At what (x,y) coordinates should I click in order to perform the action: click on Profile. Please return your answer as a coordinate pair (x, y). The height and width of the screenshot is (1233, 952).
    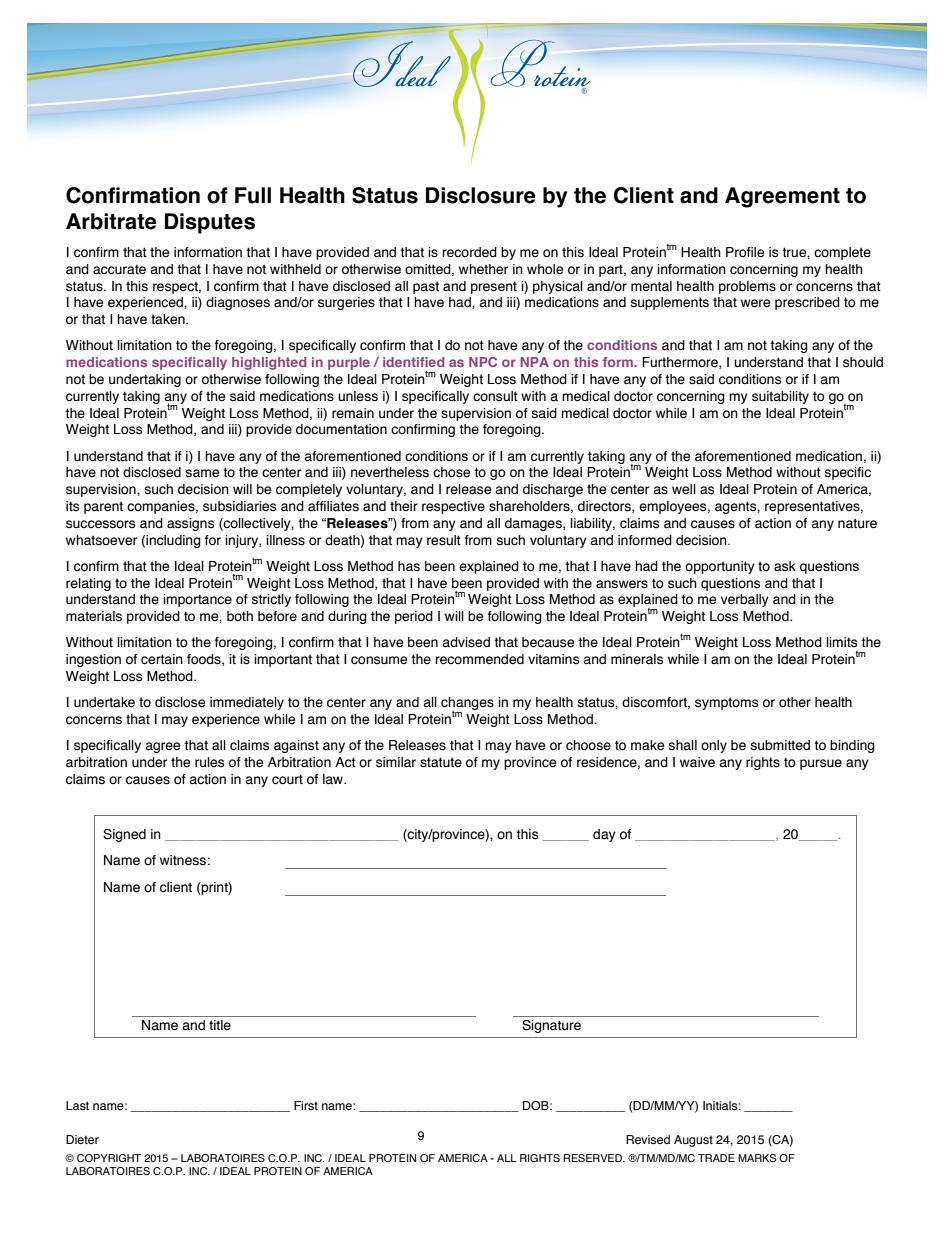
    Looking at the image, I should click on (745, 252).
